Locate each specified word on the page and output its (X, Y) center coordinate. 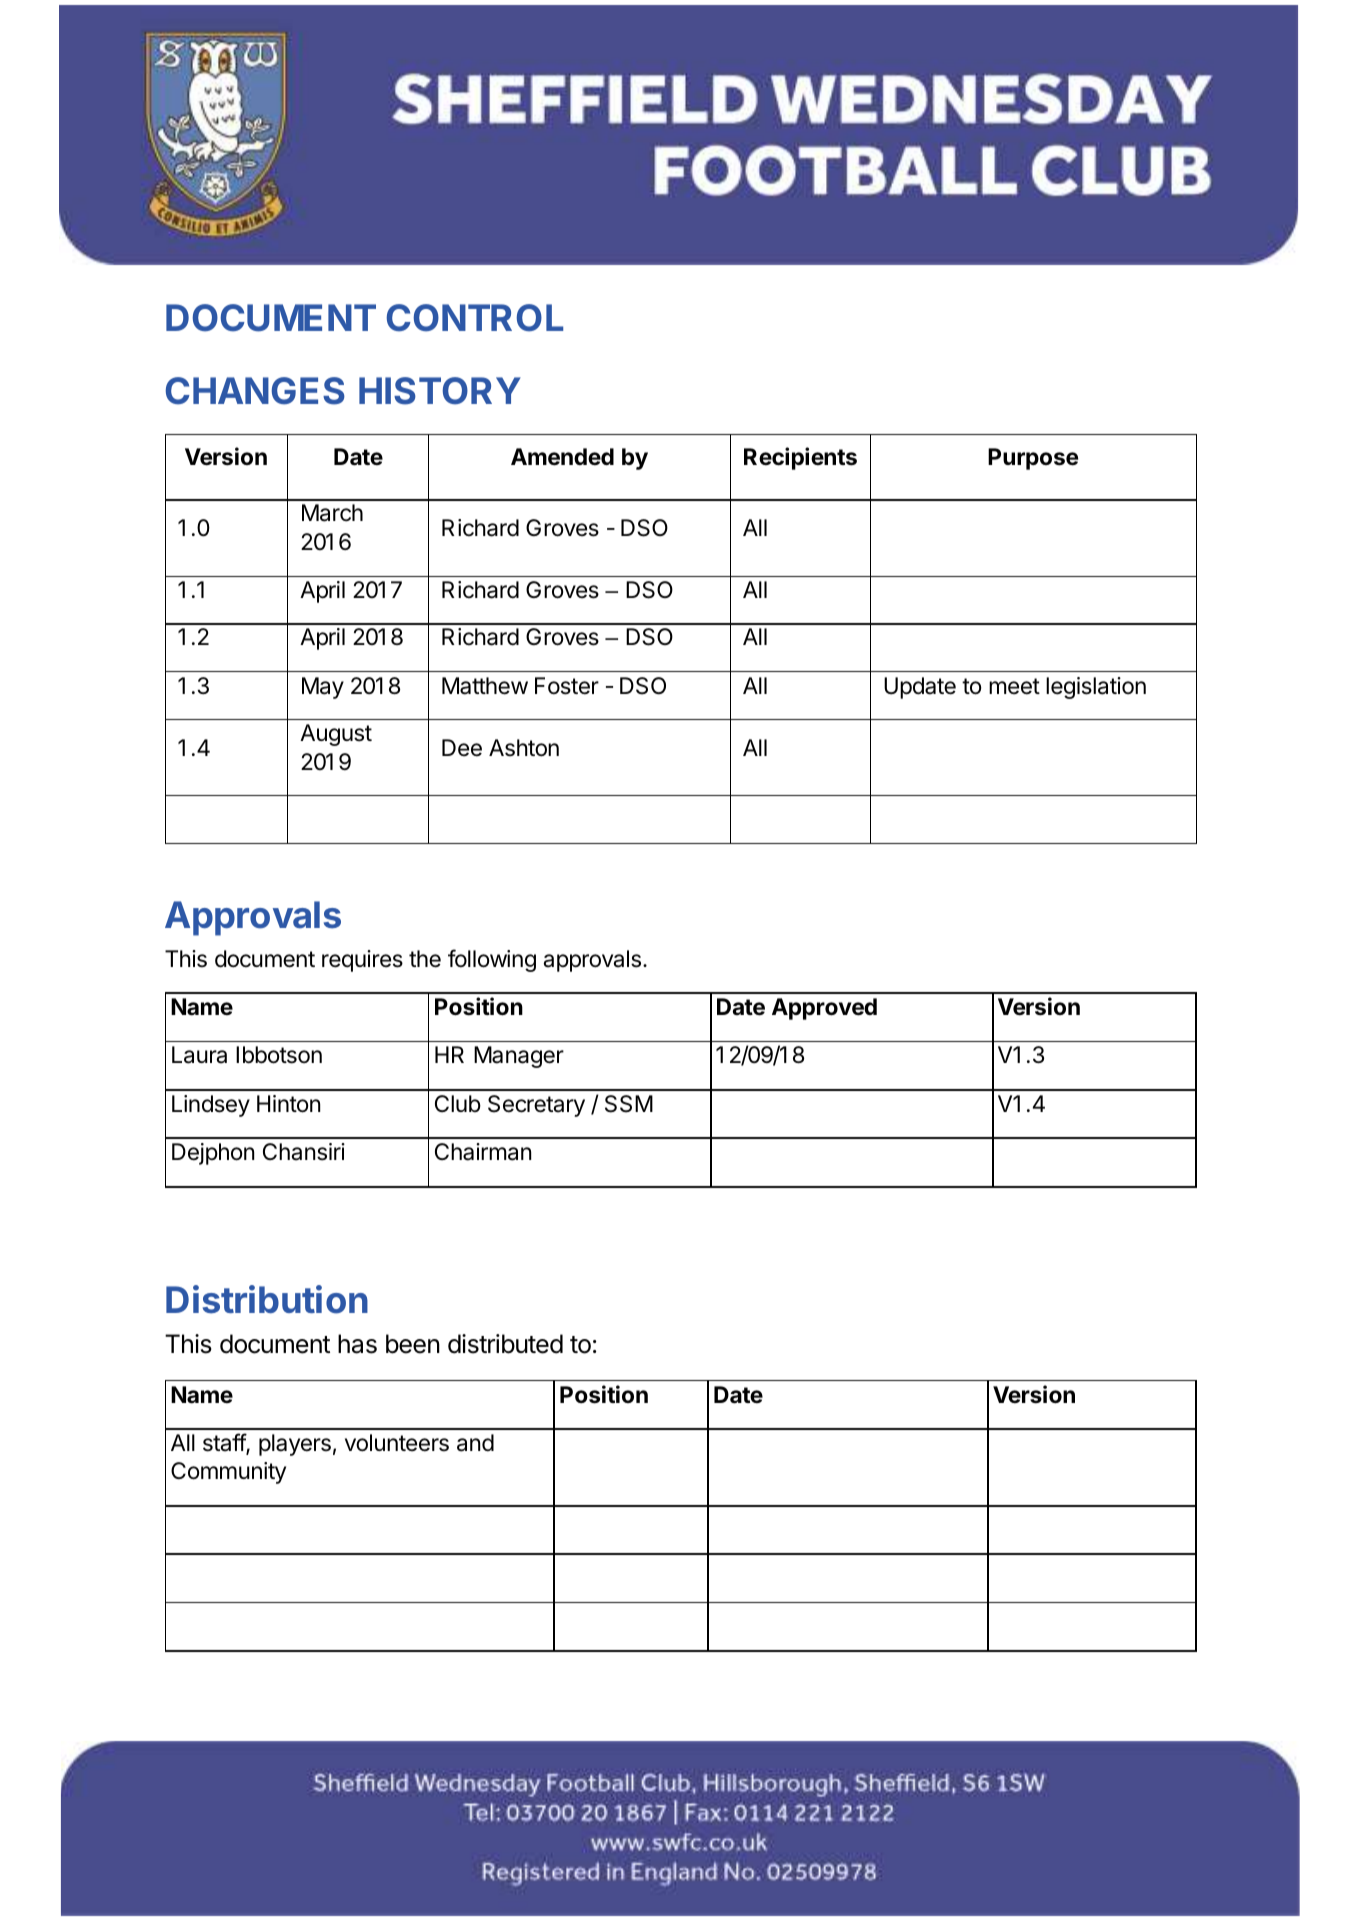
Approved (824, 1009)
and (475, 1443)
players (295, 1445)
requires (362, 961)
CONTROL (475, 318)
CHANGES (255, 391)
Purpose (1033, 459)
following (492, 960)
